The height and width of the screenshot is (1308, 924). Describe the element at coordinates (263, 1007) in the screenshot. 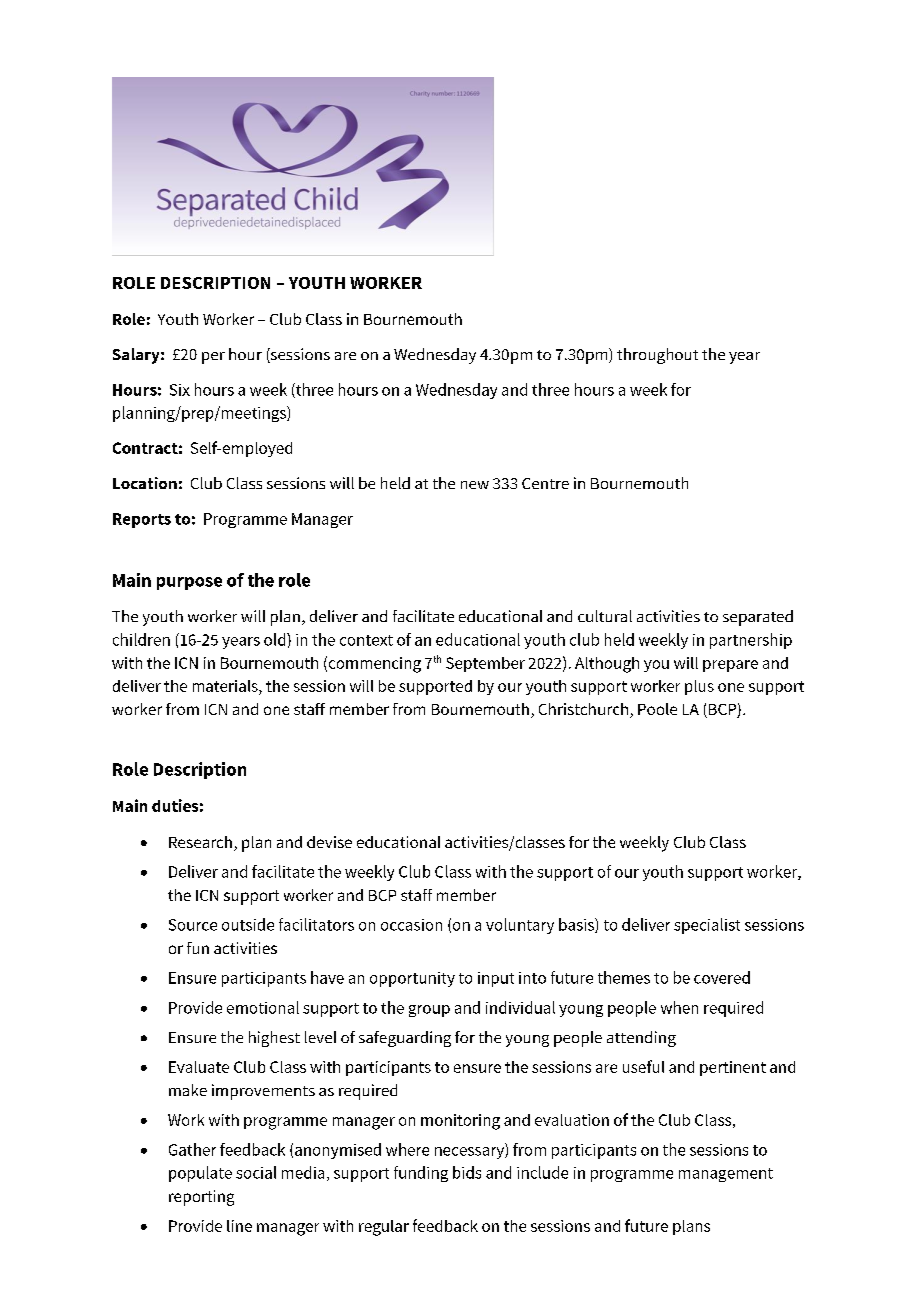

I see `emotional` at that location.
